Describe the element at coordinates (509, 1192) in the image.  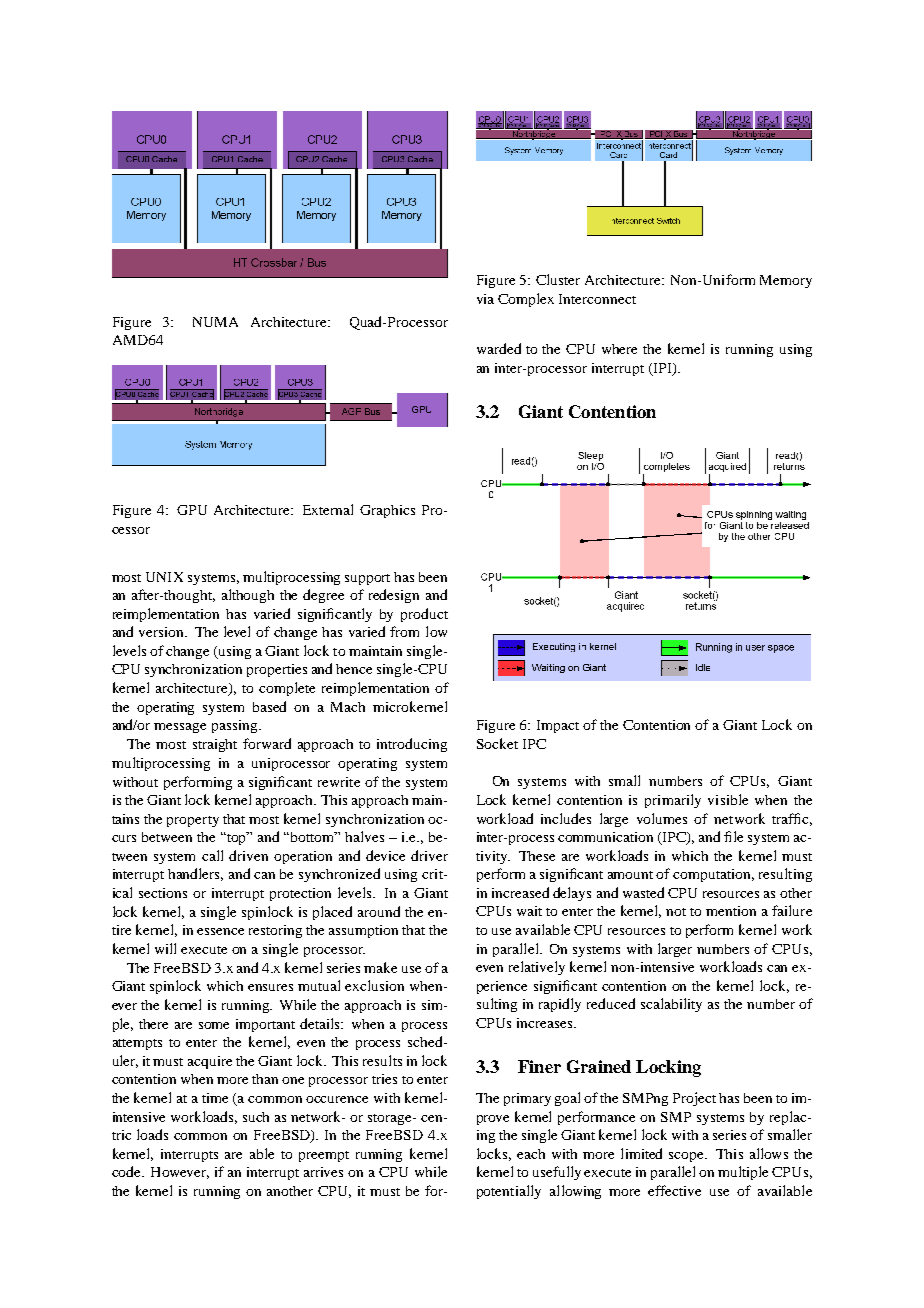
I see `potentially` at that location.
